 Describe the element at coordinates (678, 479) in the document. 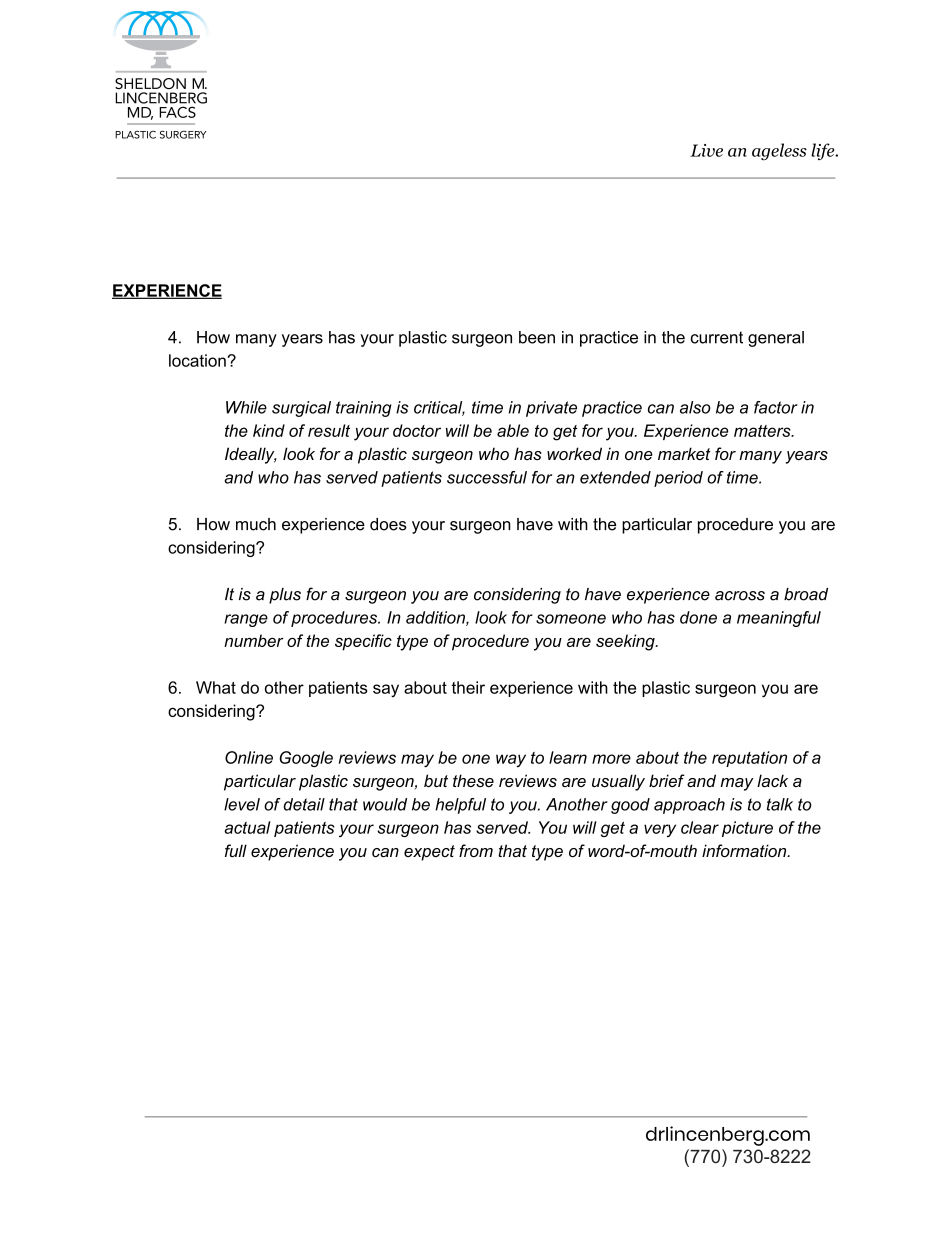

I see `period` at that location.
